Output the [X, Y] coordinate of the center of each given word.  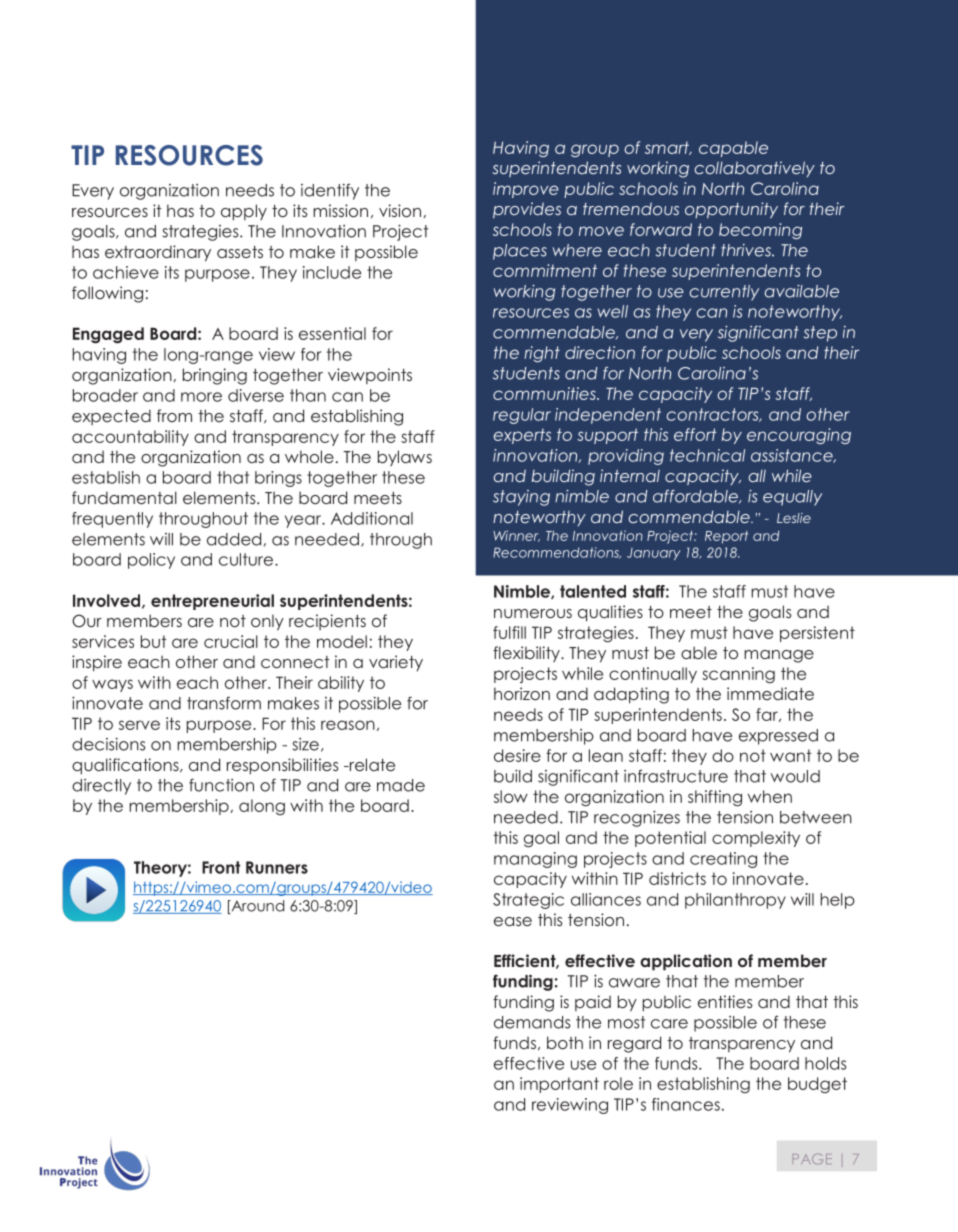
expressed [778, 737]
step [820, 334]
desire [517, 755]
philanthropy [735, 901]
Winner [516, 536]
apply [244, 212]
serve [139, 725]
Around [257, 907]
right [542, 354]
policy [151, 561]
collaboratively [755, 169]
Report [726, 537]
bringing [215, 376]
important [559, 1085]
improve [526, 190]
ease [513, 921]
